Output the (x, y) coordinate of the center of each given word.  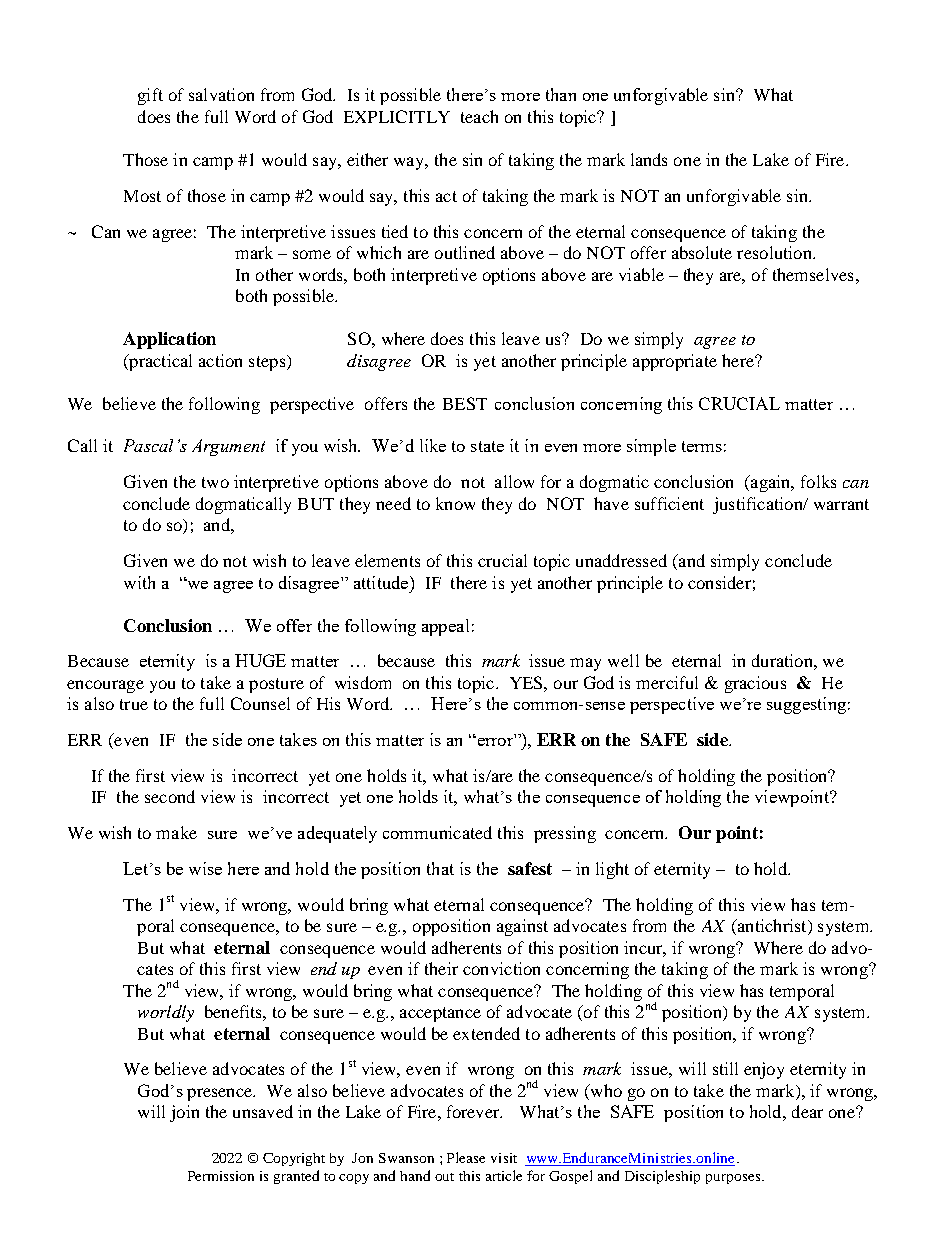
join (184, 1113)
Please (466, 1157)
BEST (465, 403)
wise (205, 868)
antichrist (772, 927)
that (440, 868)
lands (649, 159)
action (220, 360)
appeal (445, 627)
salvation (221, 94)
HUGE (260, 660)
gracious (755, 684)
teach (479, 116)
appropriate (675, 362)
